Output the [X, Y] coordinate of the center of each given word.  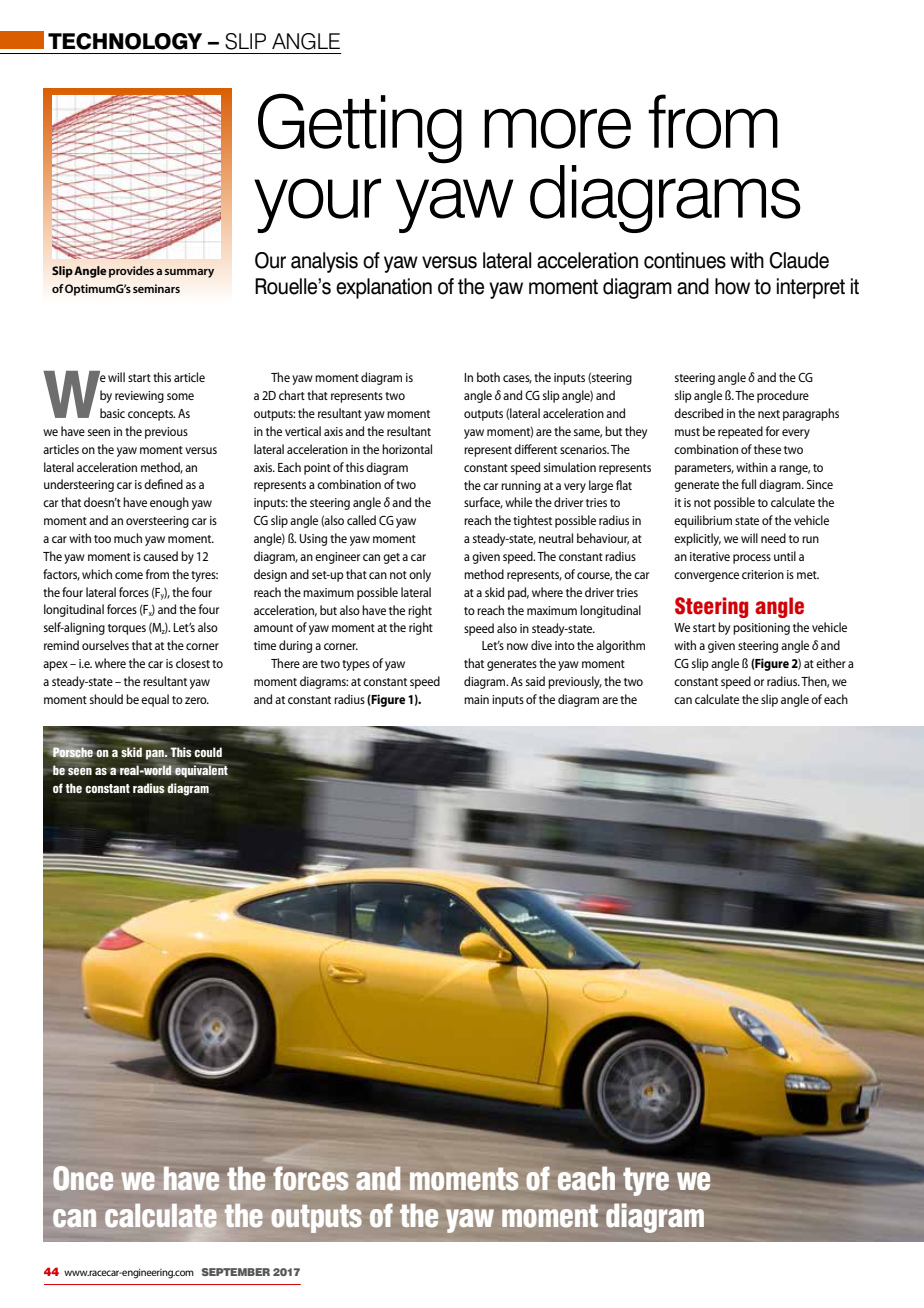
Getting [360, 128]
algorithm [620, 646]
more [557, 129]
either [831, 663]
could [208, 752]
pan [156, 755]
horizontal [407, 449]
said [535, 681]
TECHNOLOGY [125, 41]
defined [163, 484]
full [748, 484]
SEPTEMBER [236, 1272]
